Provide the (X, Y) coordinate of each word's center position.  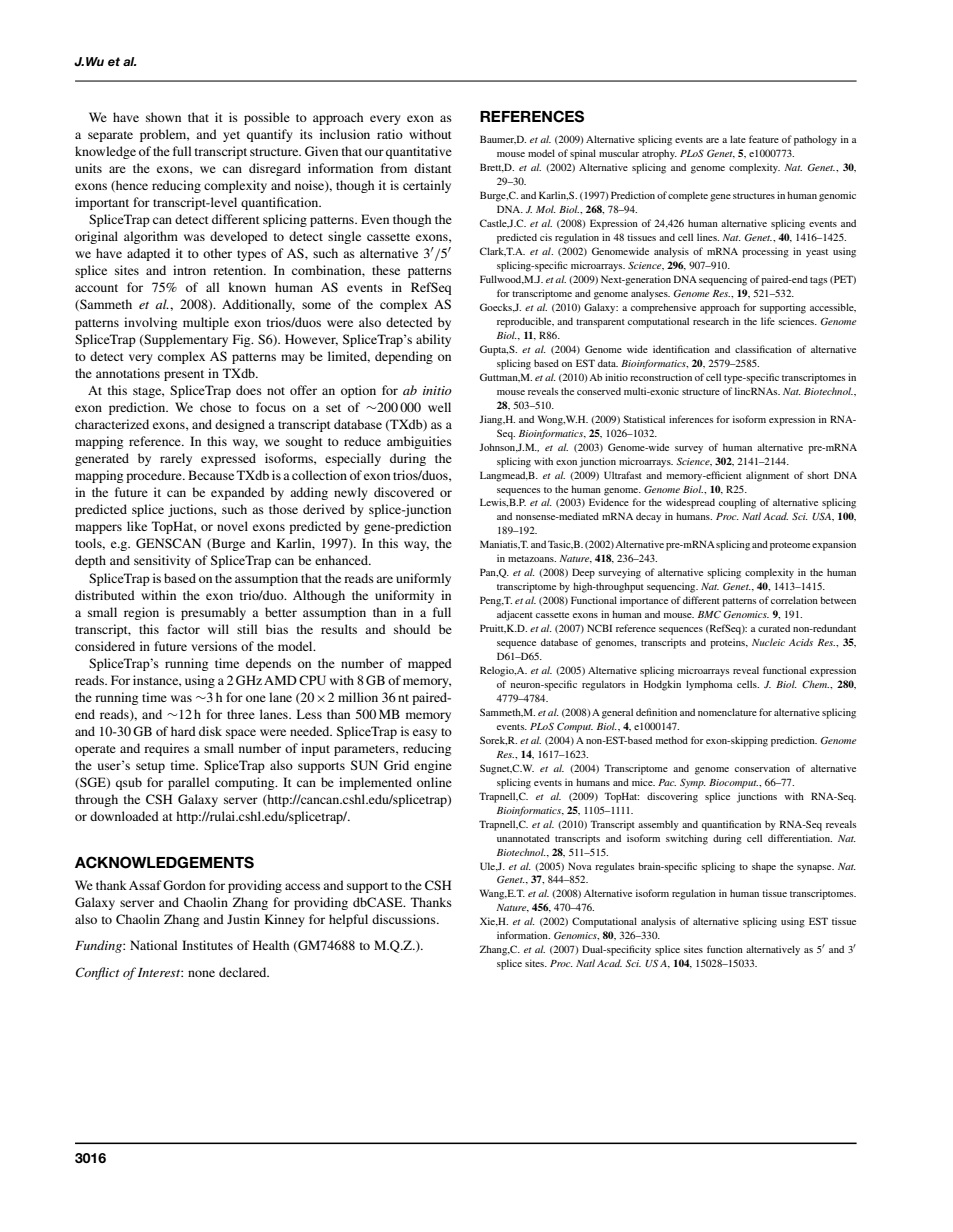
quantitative (419, 152)
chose (215, 407)
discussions (405, 919)
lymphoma (709, 685)
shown (163, 117)
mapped (430, 664)
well (439, 407)
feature (764, 139)
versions (214, 646)
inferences (691, 419)
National (153, 945)
